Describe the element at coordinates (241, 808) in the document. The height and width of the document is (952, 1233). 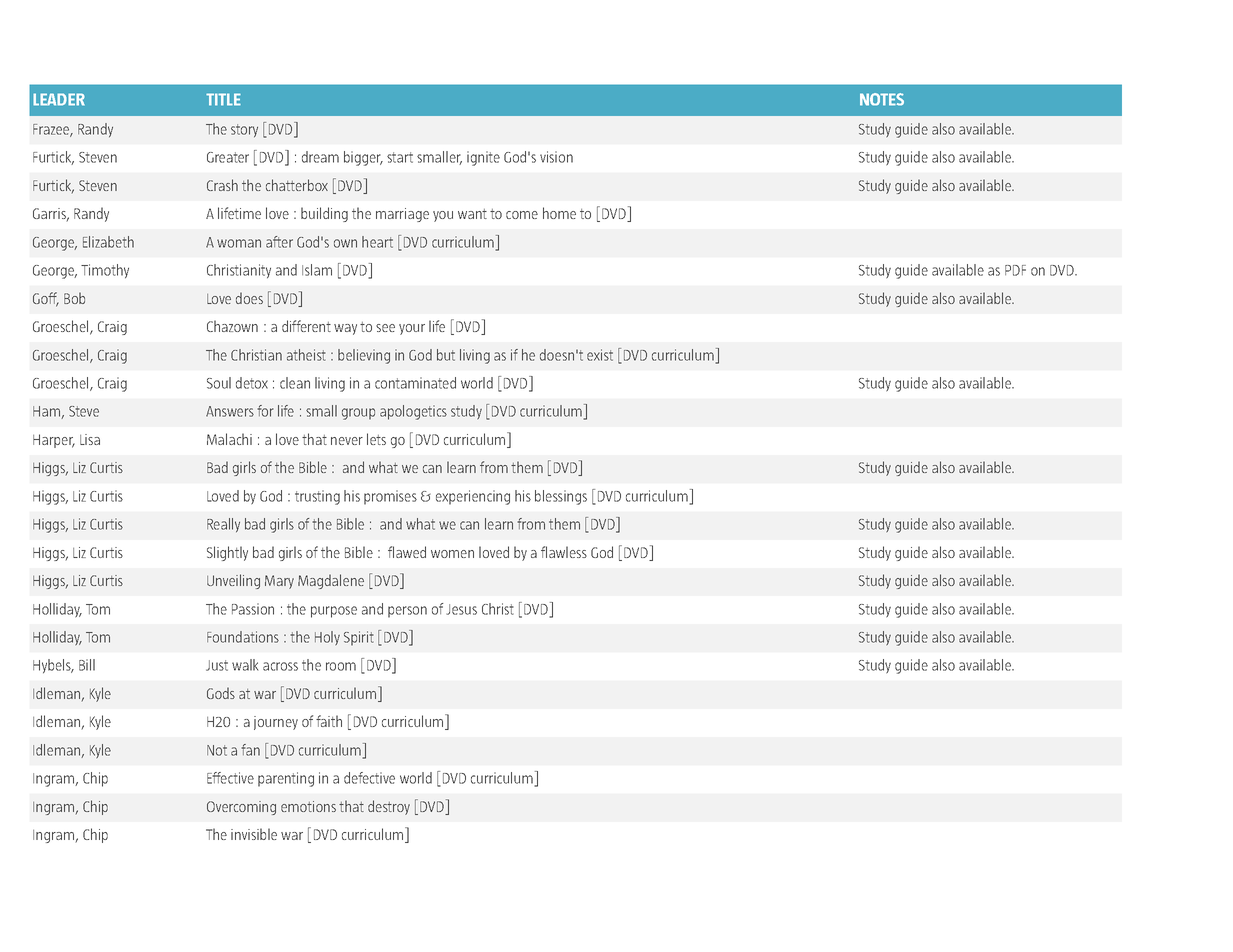
I see `Overcoming` at that location.
